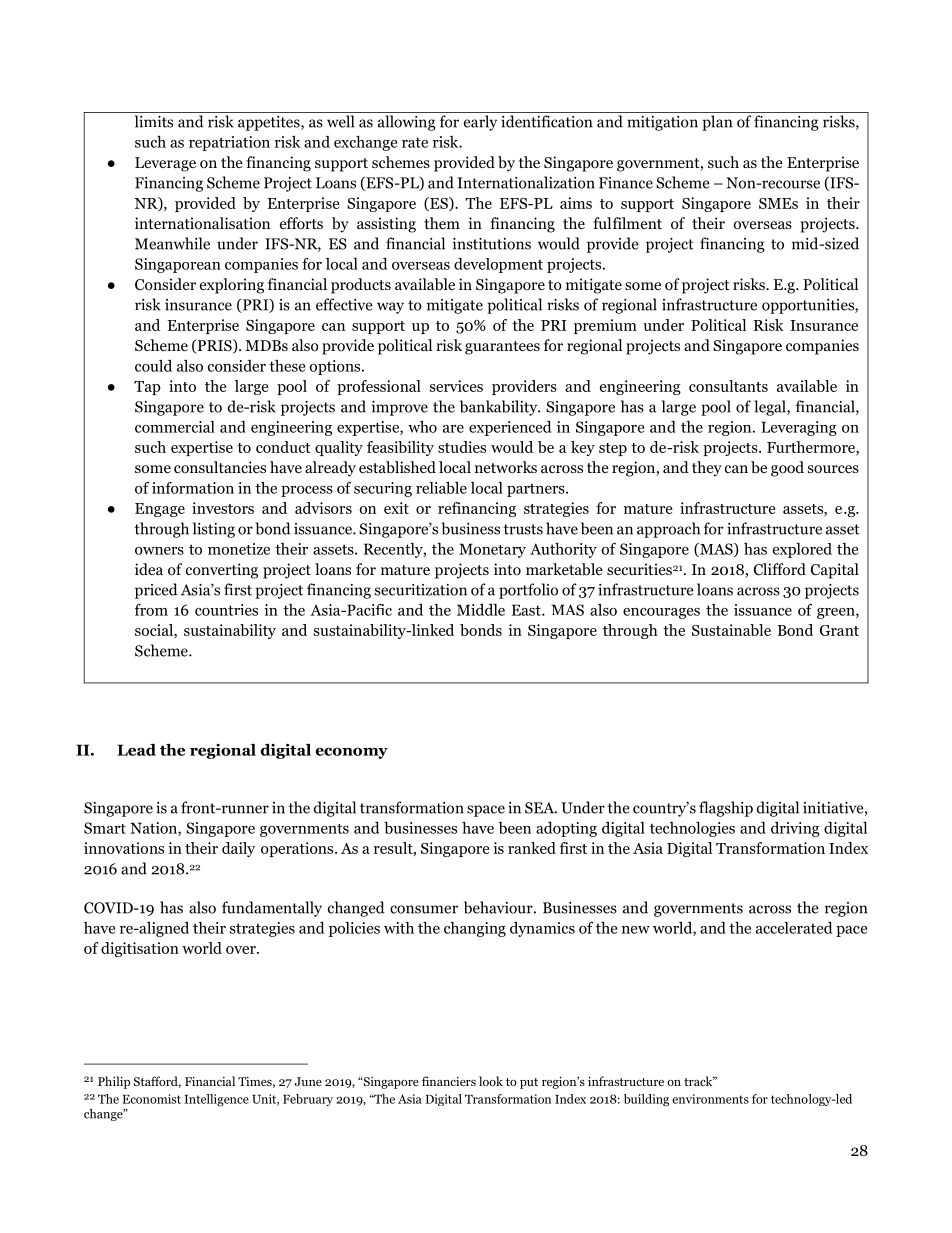  Describe the element at coordinates (728, 386) in the document. I see `consultants` at that location.
